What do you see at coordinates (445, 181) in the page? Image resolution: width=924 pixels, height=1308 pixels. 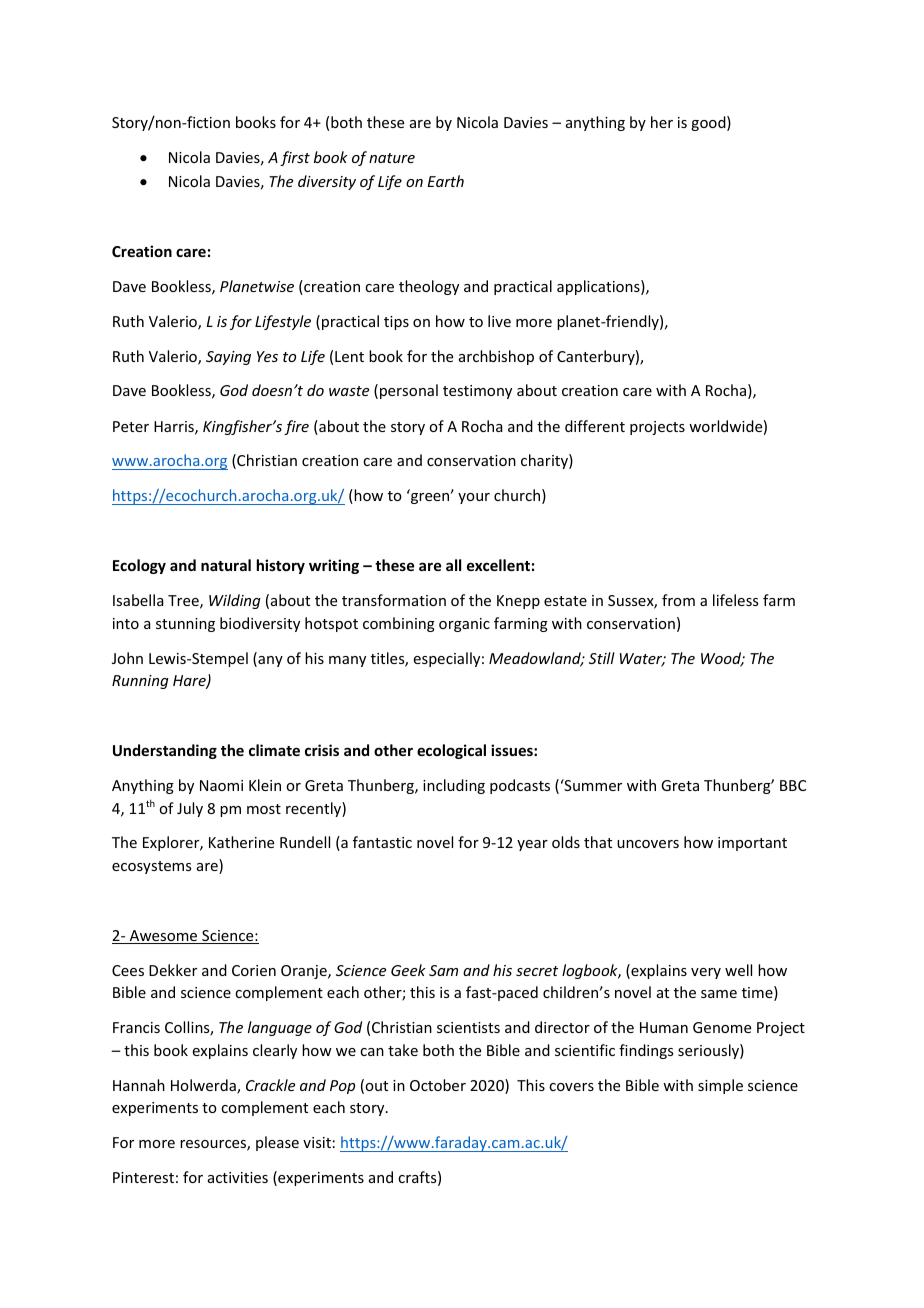 I see `Earth` at bounding box center [445, 181].
